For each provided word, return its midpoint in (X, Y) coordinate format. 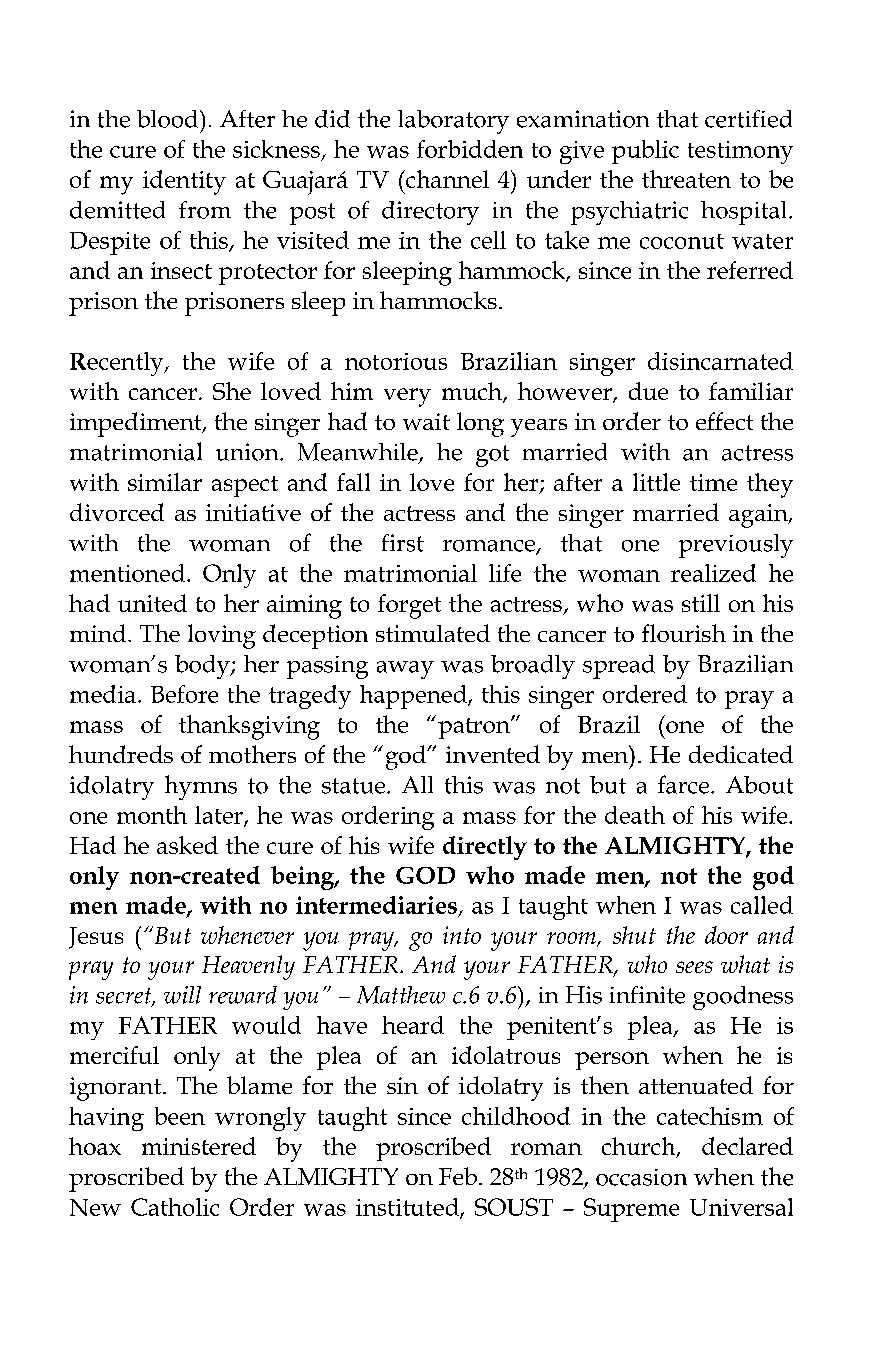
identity (184, 182)
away (405, 670)
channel (446, 179)
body (203, 667)
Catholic (175, 1207)
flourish (684, 633)
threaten (686, 179)
